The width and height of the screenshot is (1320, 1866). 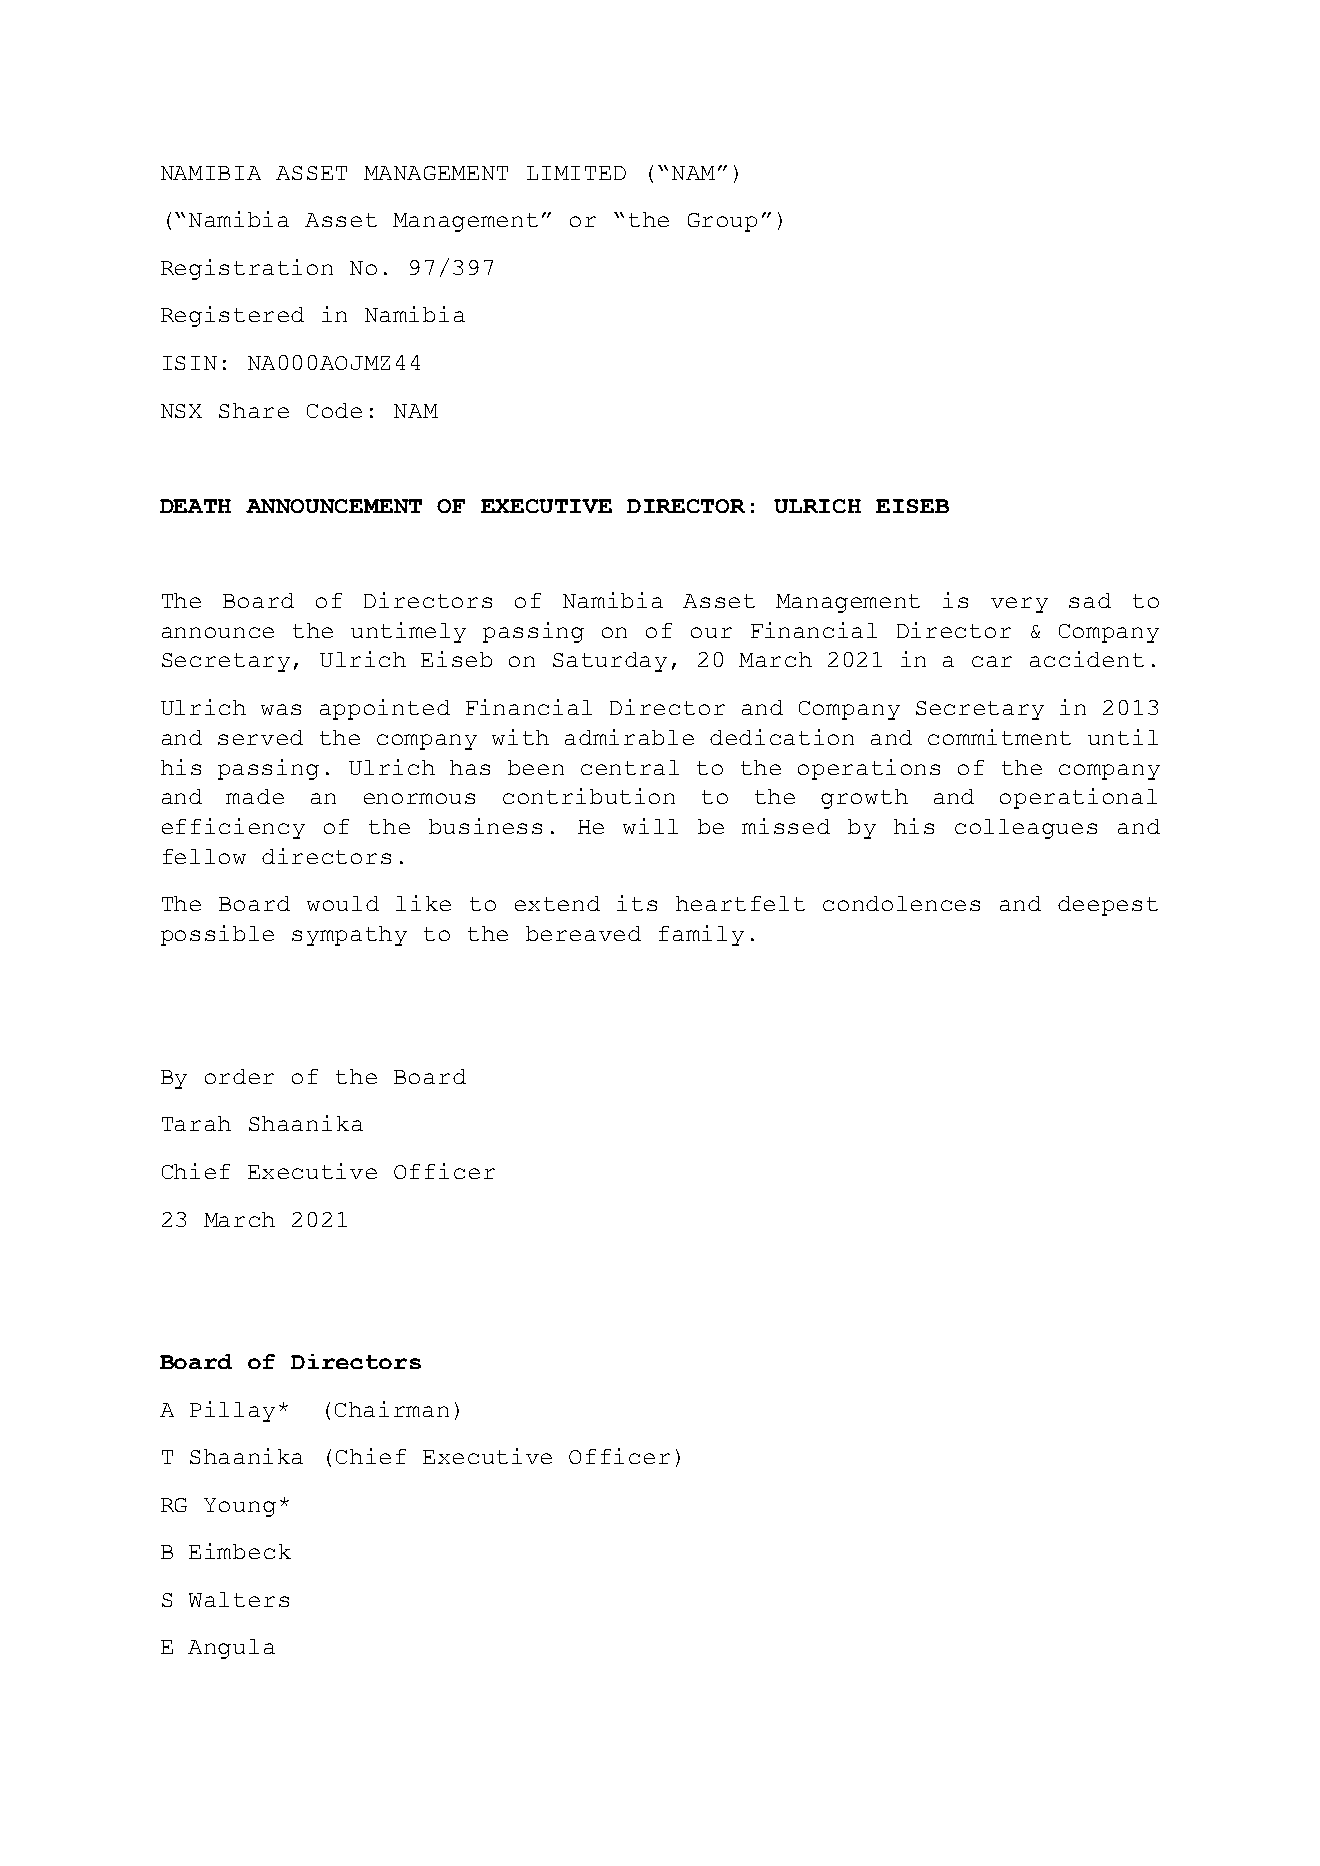 What do you see at coordinates (239, 1599) in the screenshot?
I see `Walters` at bounding box center [239, 1599].
